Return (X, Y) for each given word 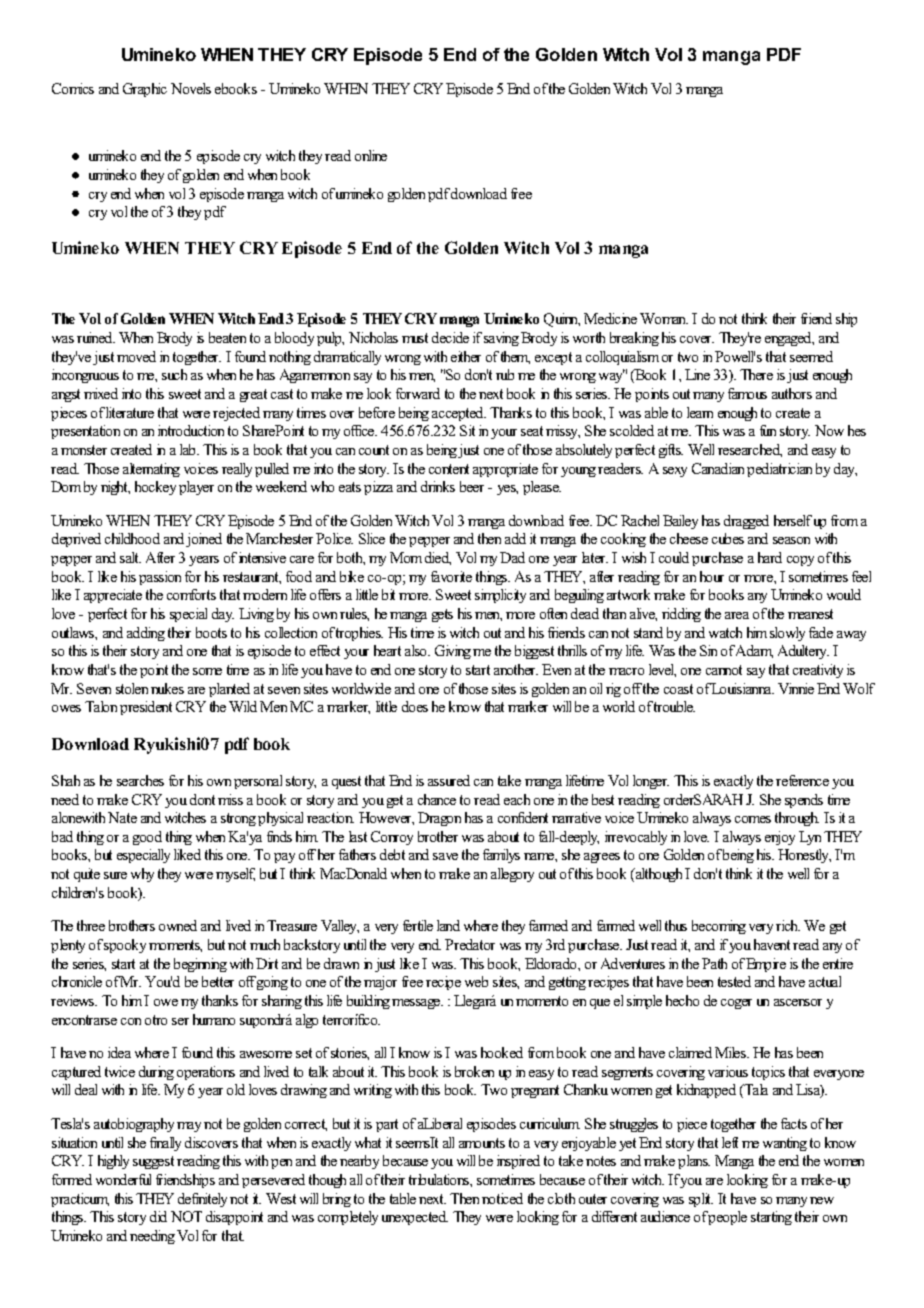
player (196, 488)
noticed (502, 1198)
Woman (664, 318)
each (517, 799)
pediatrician (779, 470)
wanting (785, 1144)
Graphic (145, 90)
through (797, 819)
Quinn (562, 320)
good (147, 838)
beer (472, 486)
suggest (153, 1162)
